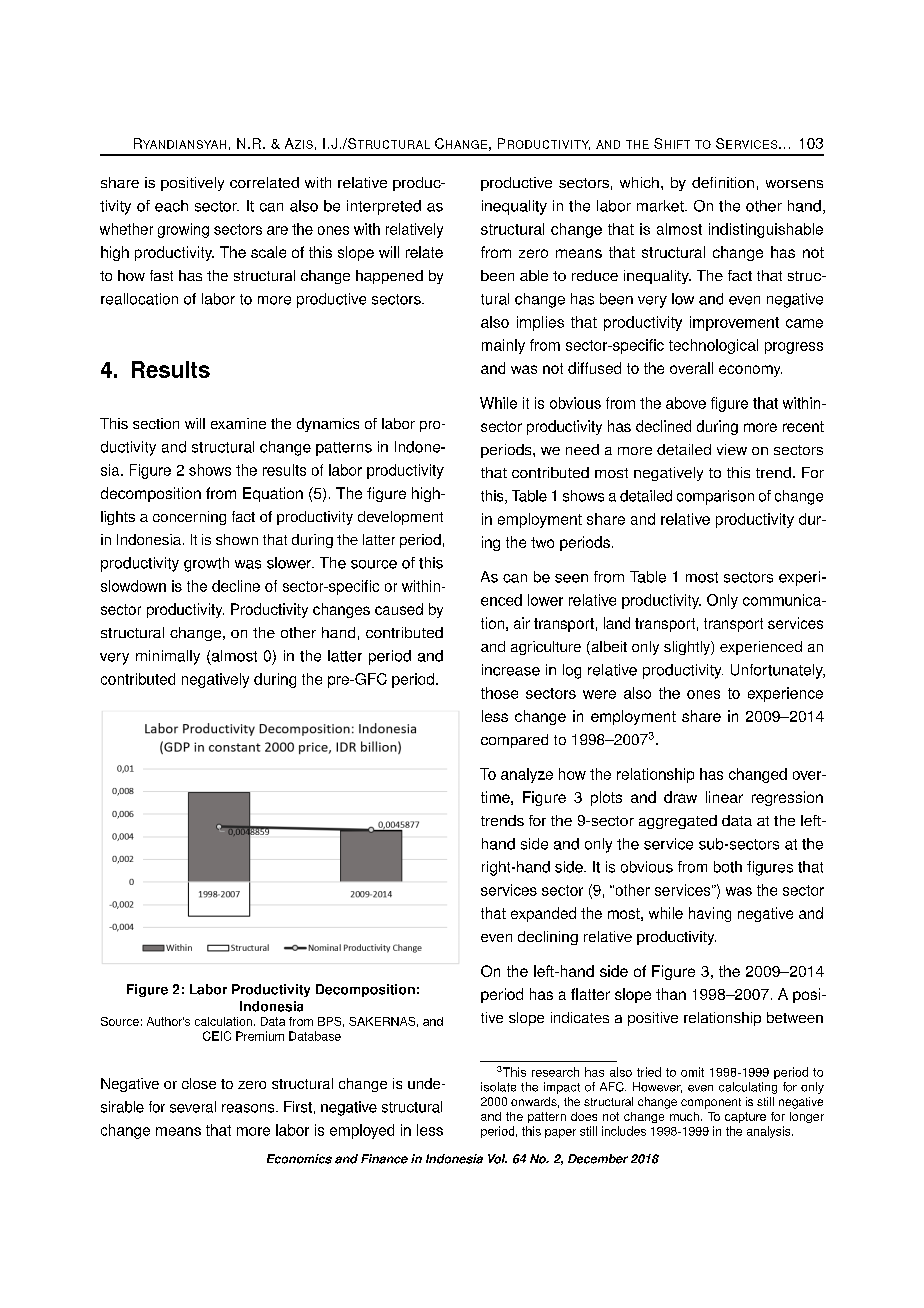 This document has height=1308, width=924. What do you see at coordinates (384, 207) in the document?
I see `interpreted` at bounding box center [384, 207].
